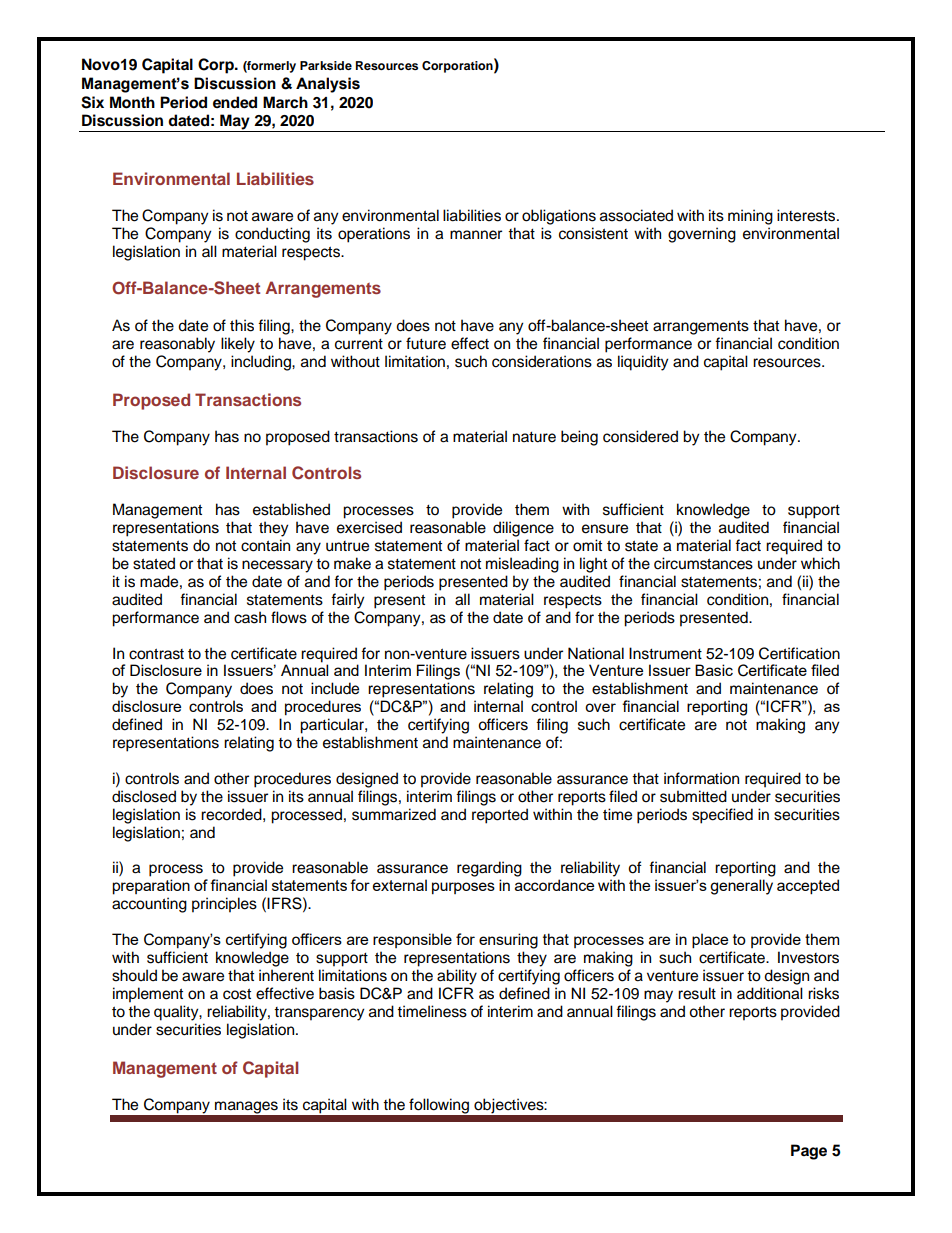 This screenshot has height=1233, width=952. Describe the element at coordinates (463, 888) in the screenshot. I see `purposes` at that location.
